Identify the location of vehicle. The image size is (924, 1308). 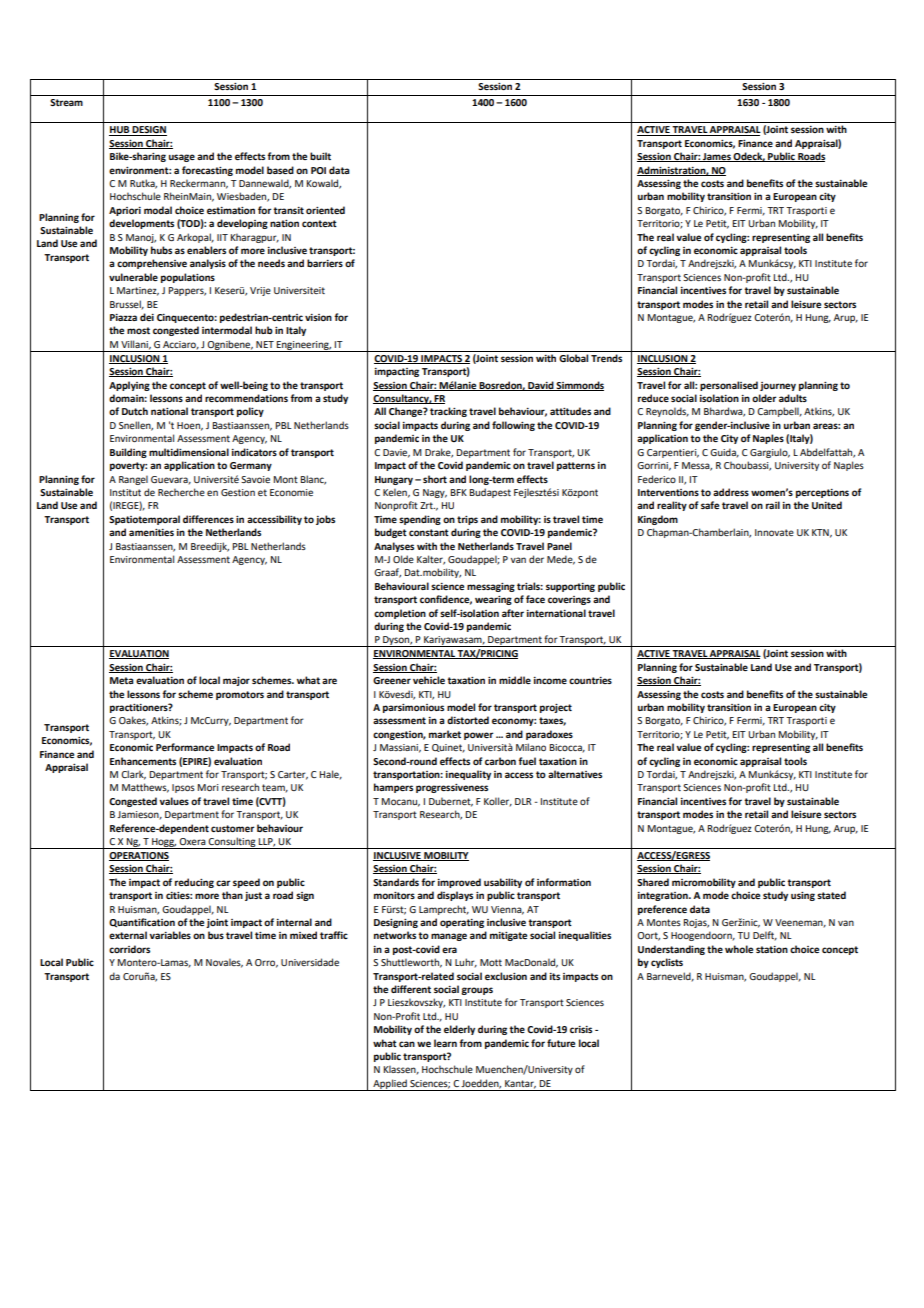
(429, 680).
